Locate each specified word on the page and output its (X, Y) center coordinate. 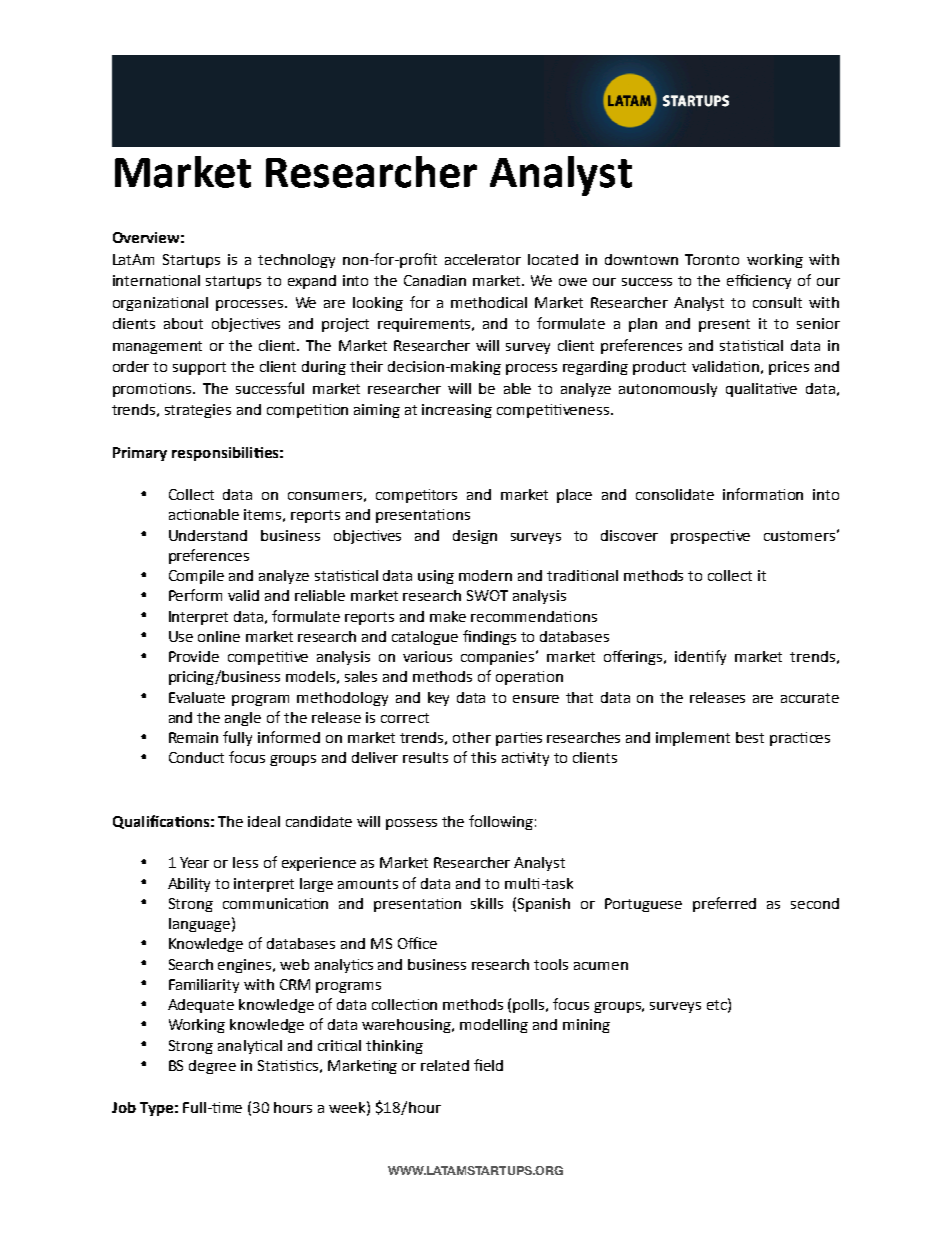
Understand (208, 535)
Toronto (712, 259)
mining (586, 1026)
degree (212, 1067)
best (750, 737)
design (475, 537)
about (183, 323)
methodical (489, 302)
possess (411, 824)
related (445, 1065)
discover (629, 535)
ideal (264, 821)
